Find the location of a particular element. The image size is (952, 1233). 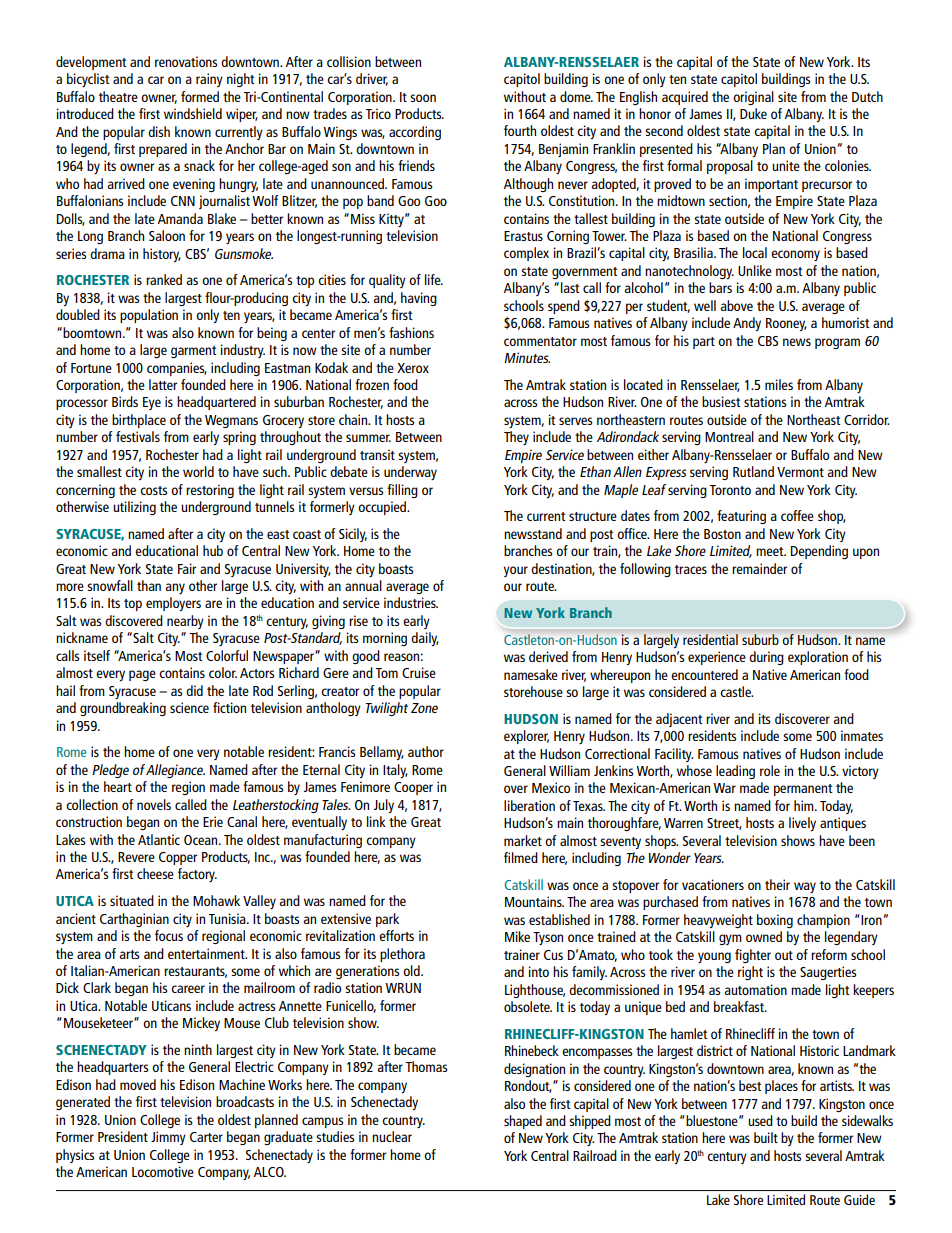

nearby is located at coordinates (185, 622).
